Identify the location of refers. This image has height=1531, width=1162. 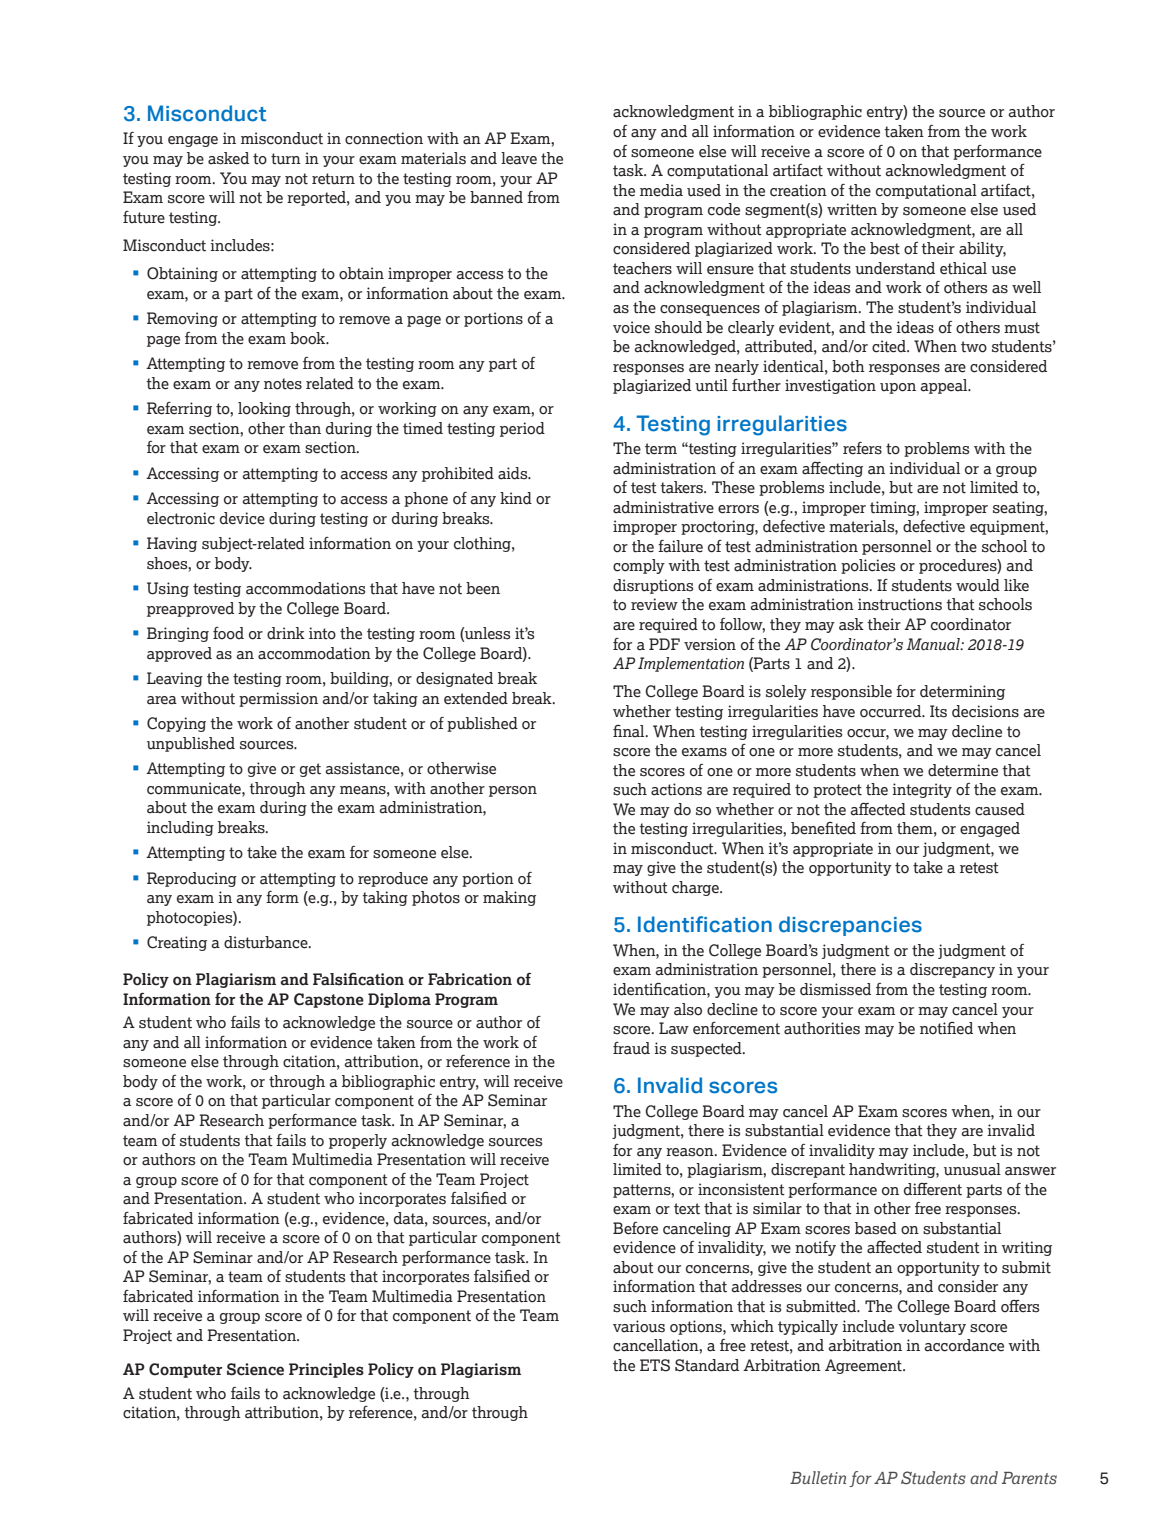
(862, 448).
